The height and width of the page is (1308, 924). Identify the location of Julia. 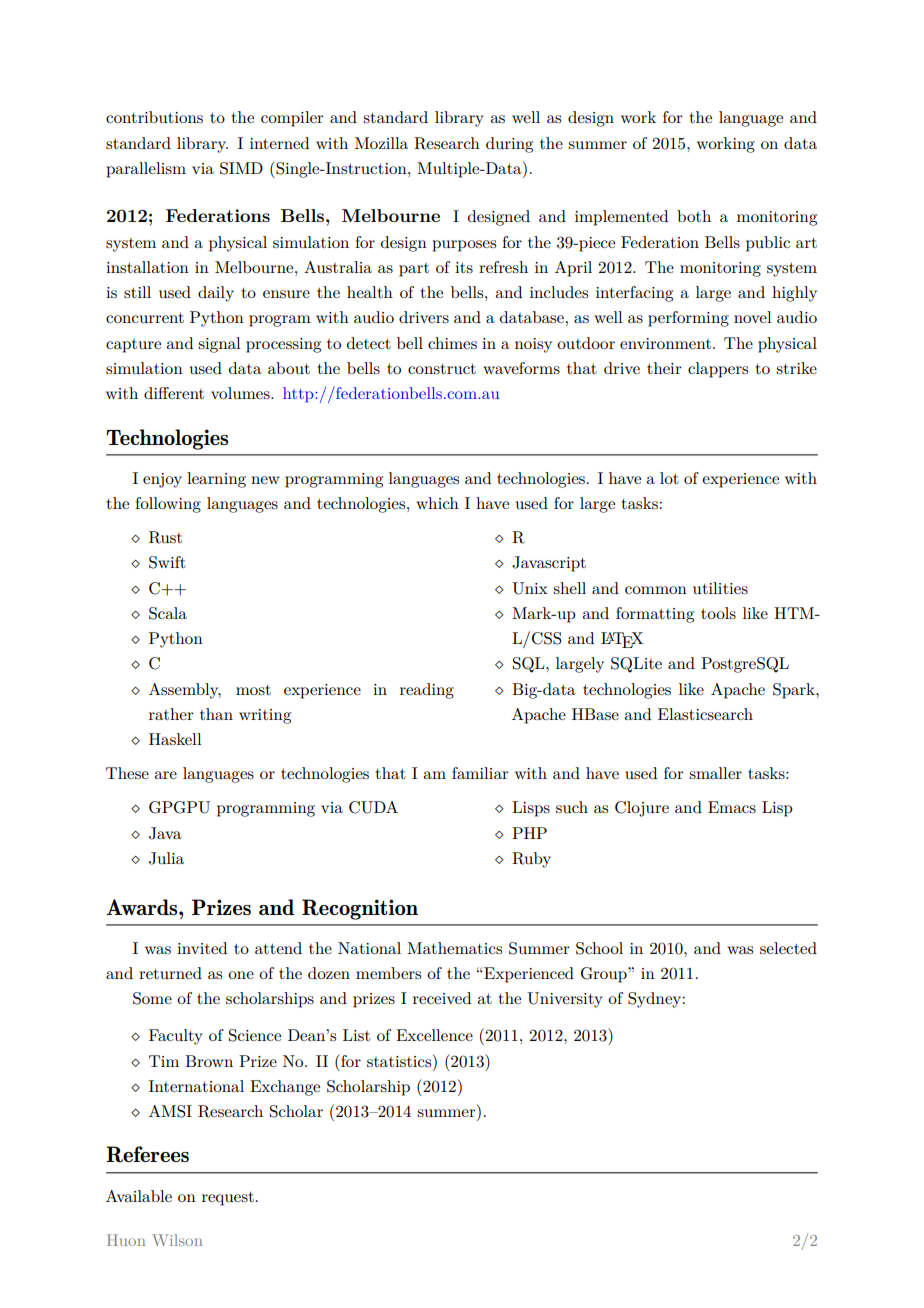
(166, 858).
